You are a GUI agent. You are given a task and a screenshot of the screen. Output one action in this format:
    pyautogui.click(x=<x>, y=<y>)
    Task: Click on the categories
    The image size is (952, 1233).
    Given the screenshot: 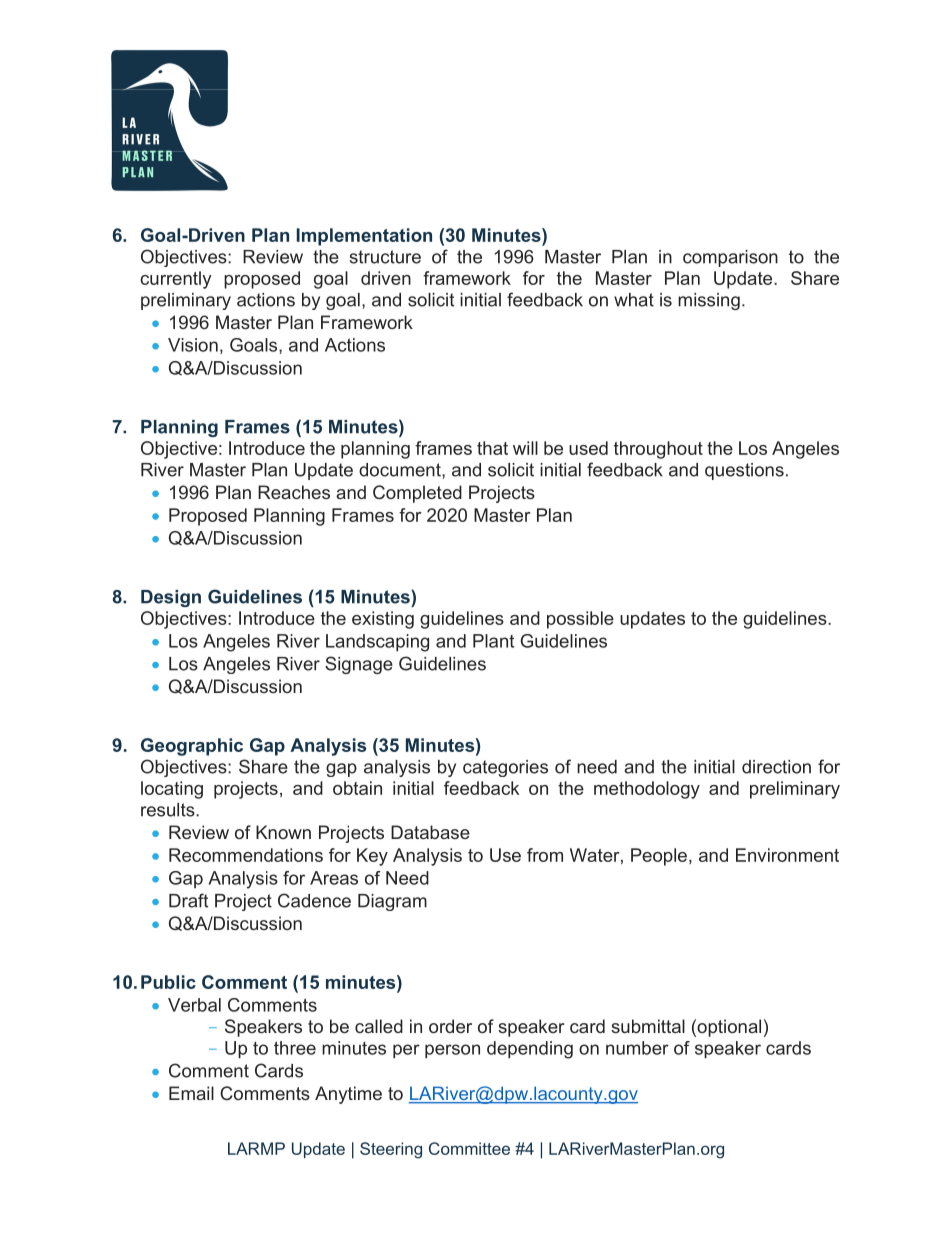 What is the action you would take?
    pyautogui.click(x=505, y=768)
